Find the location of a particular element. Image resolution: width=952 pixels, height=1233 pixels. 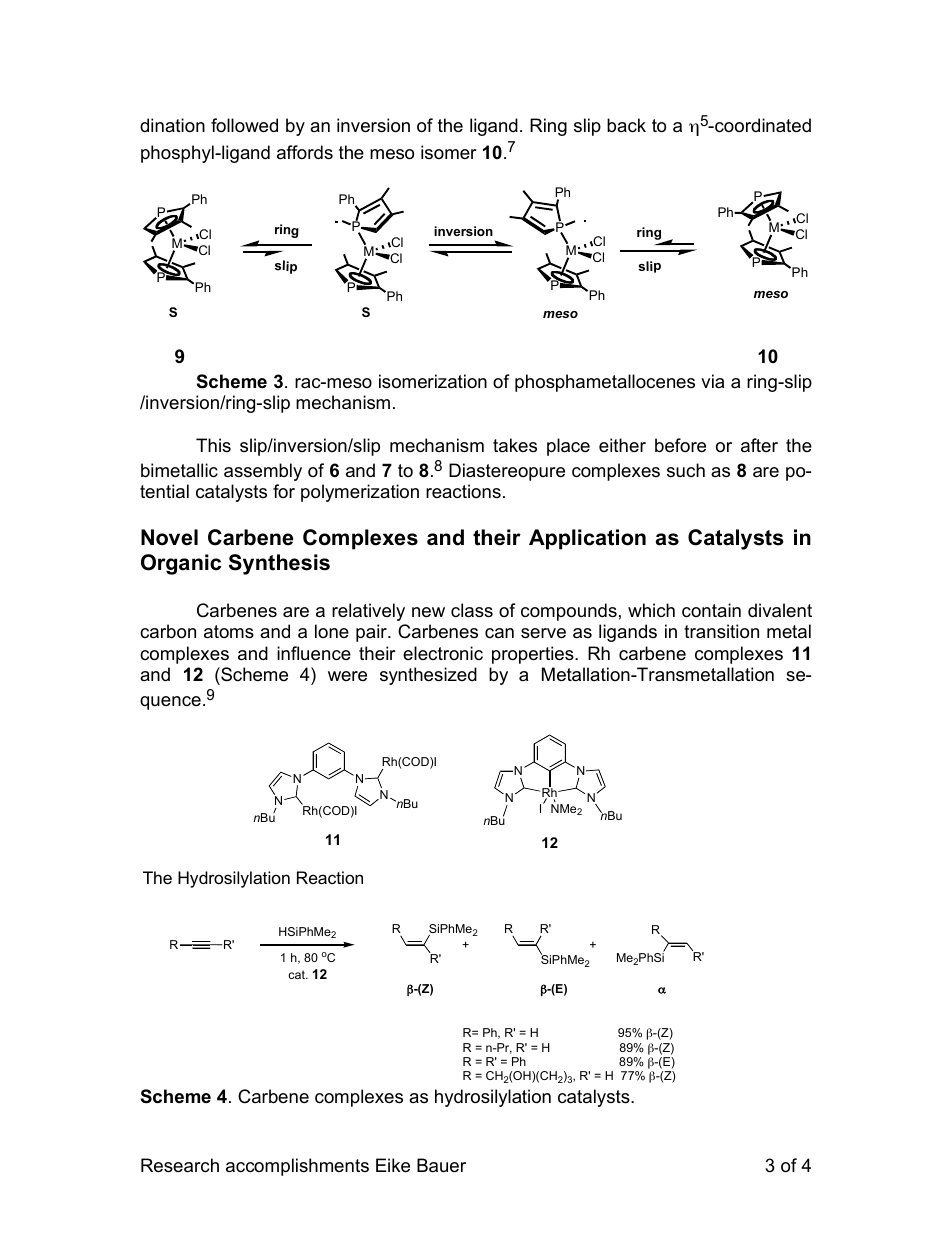

via is located at coordinates (712, 381).
